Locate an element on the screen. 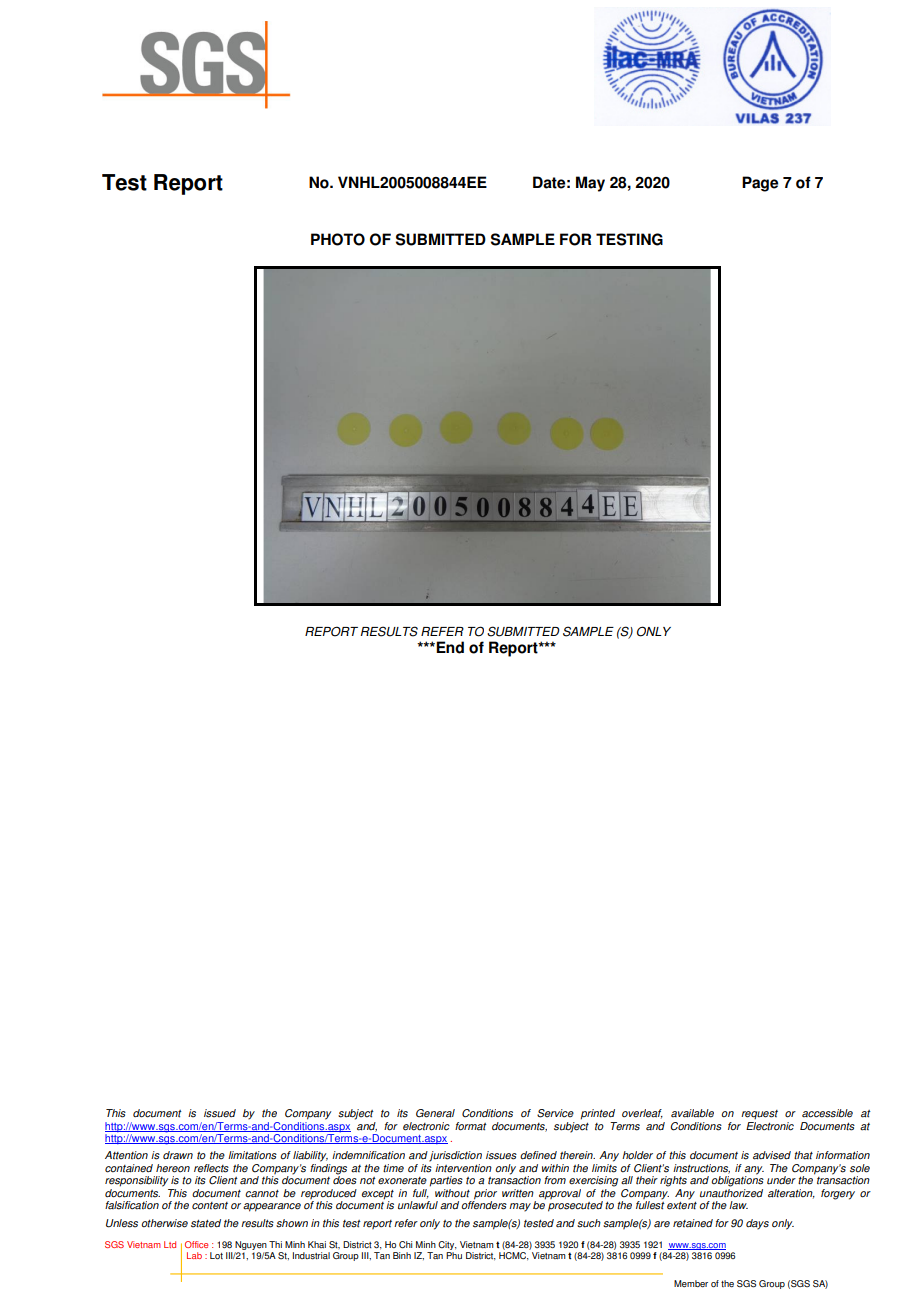  General is located at coordinates (435, 1113).
